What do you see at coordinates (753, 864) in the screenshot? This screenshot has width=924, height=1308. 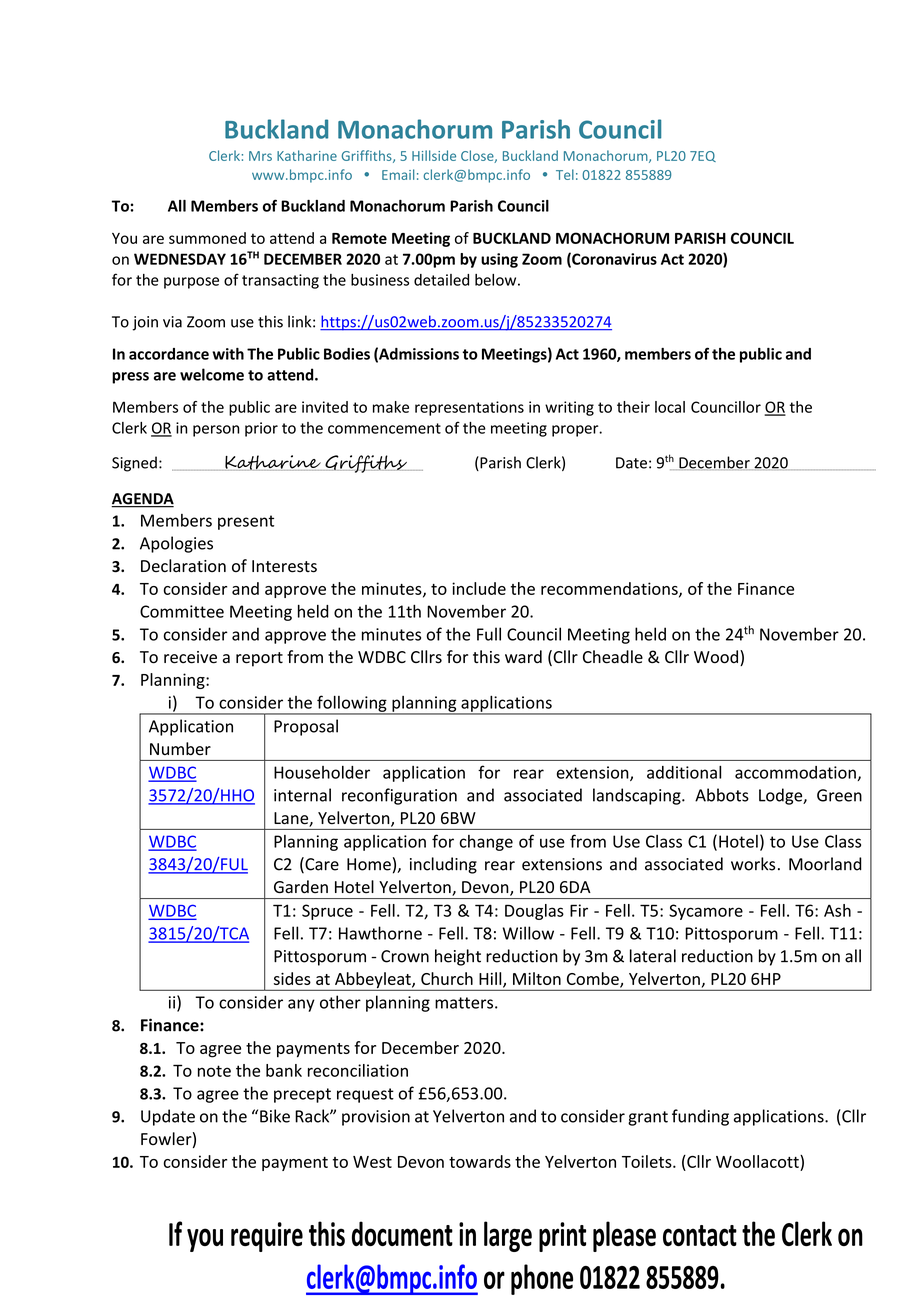 I see `works` at bounding box center [753, 864].
